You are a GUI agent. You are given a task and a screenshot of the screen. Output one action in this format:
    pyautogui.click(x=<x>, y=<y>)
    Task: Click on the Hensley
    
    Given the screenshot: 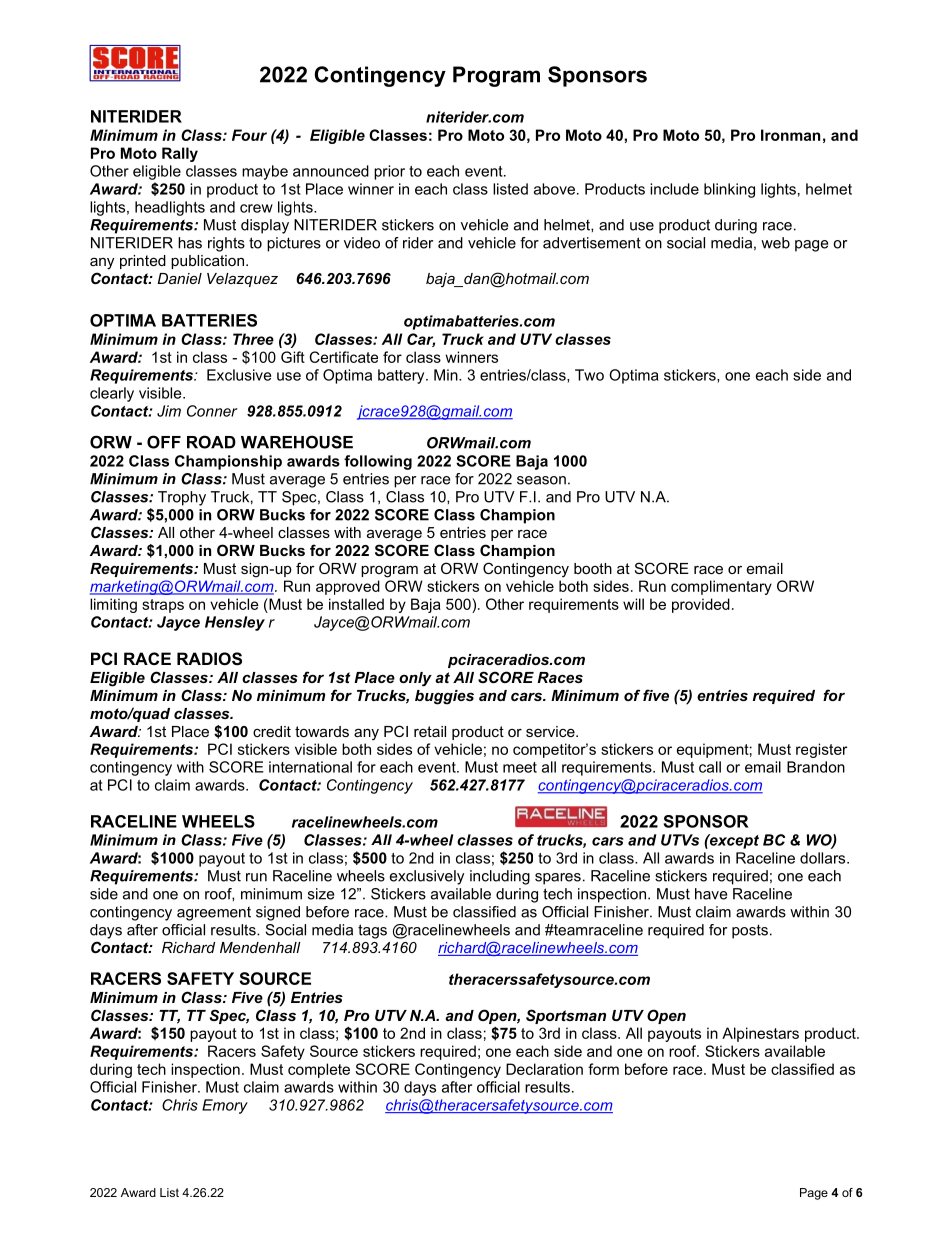 What is the action you would take?
    pyautogui.click(x=235, y=623)
